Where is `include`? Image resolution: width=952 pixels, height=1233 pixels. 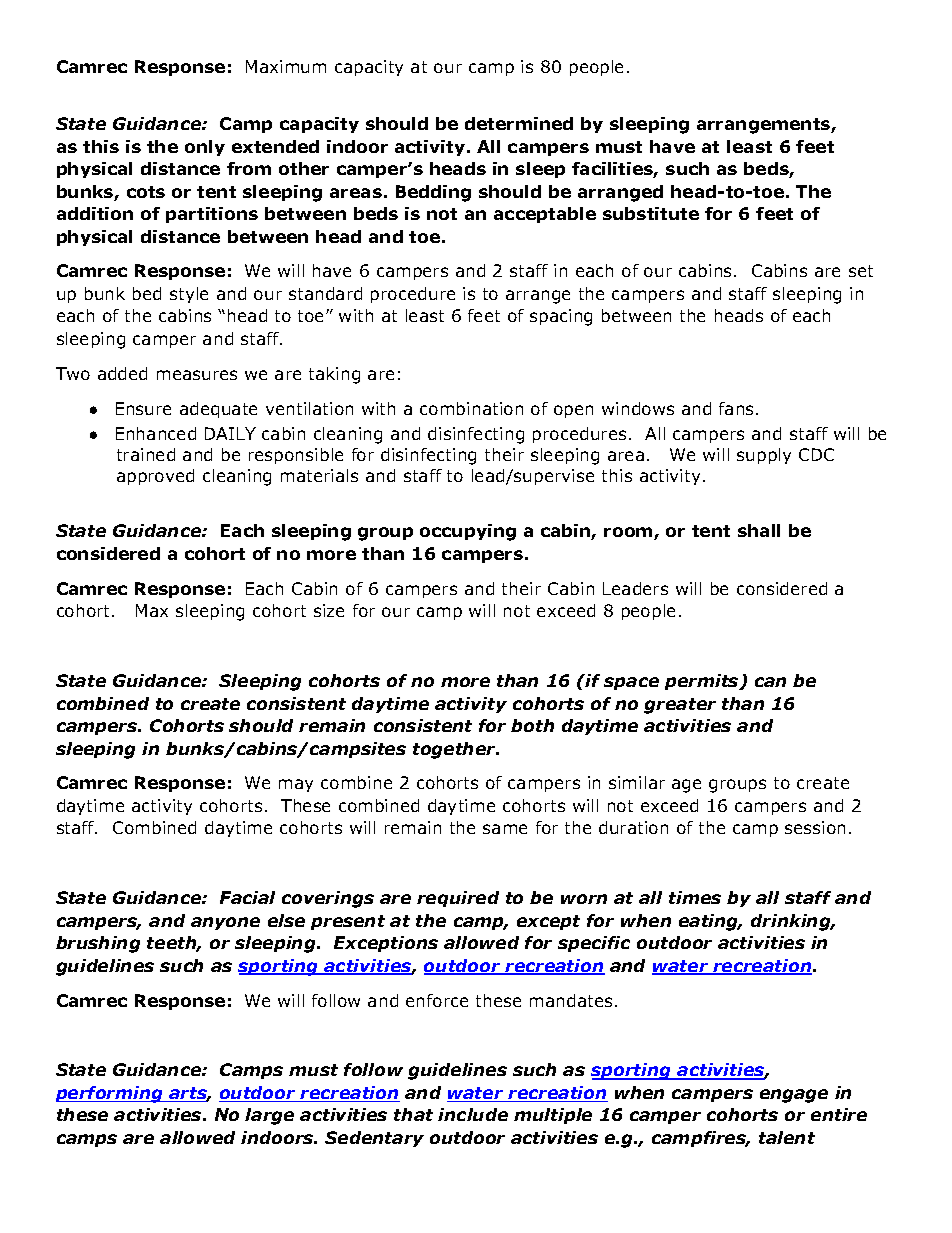 include is located at coordinates (473, 1114).
